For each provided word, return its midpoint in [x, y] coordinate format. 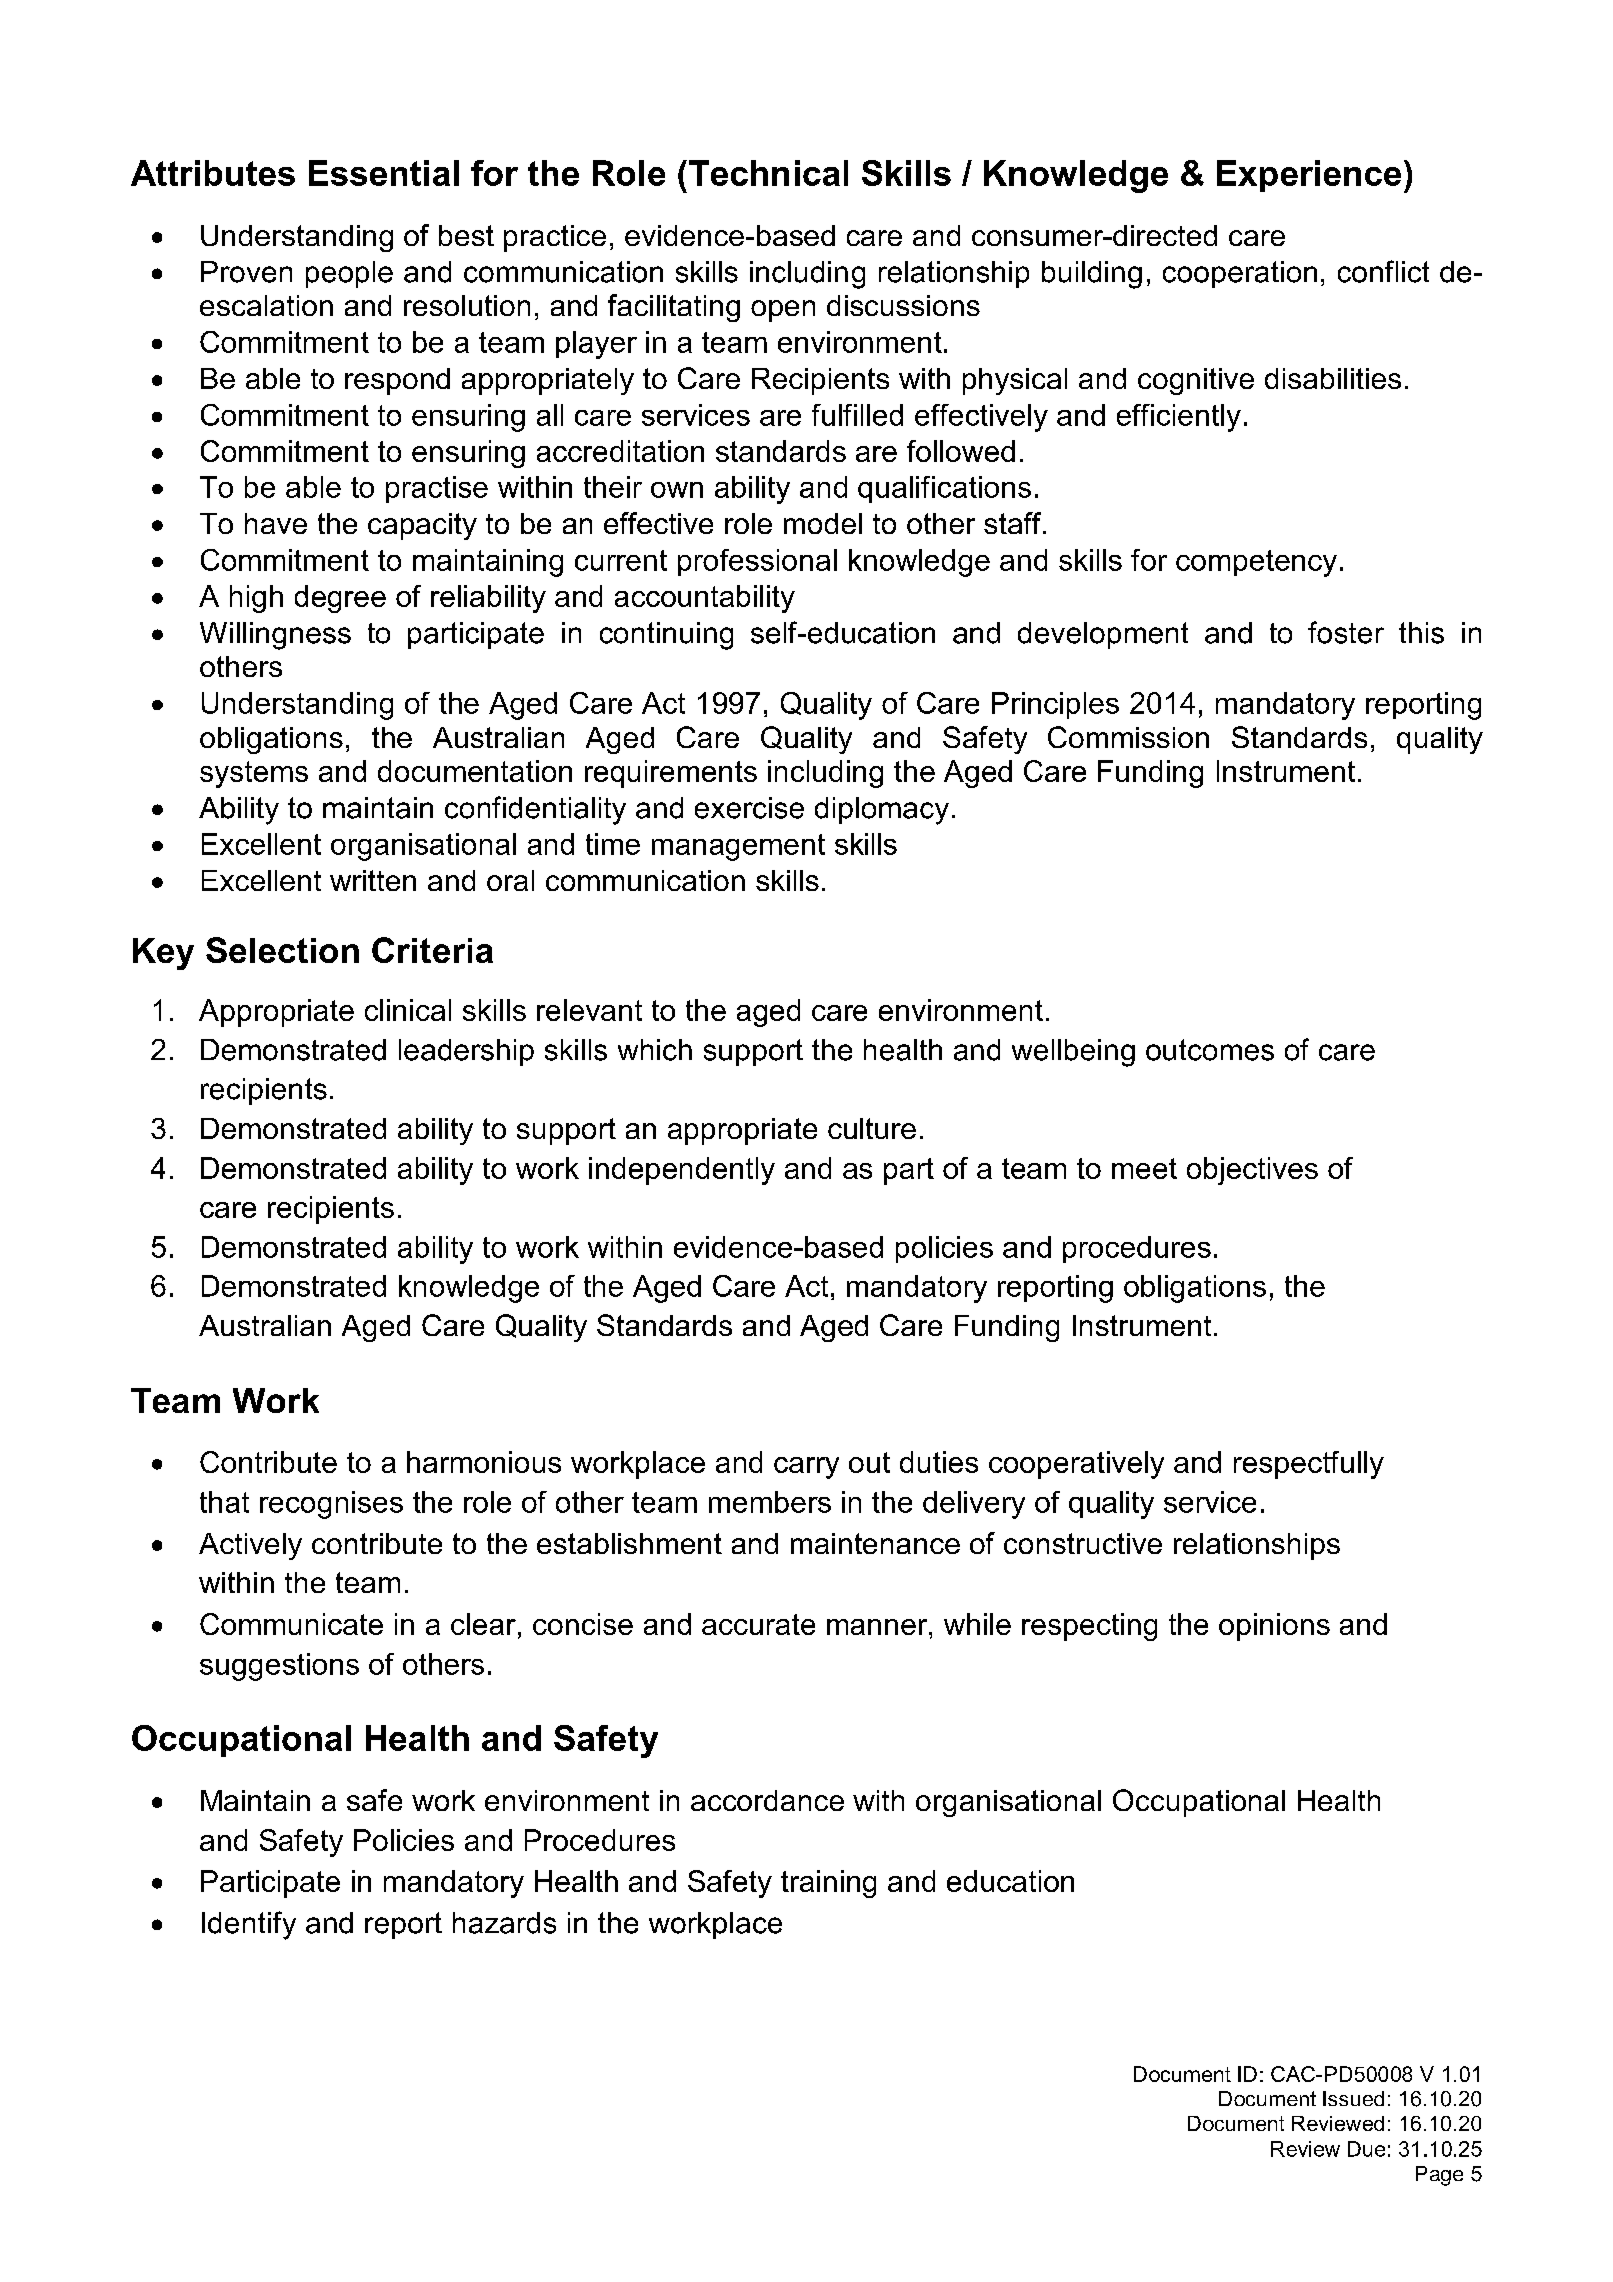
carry [806, 1468]
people [349, 274]
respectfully [1309, 1465]
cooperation [1240, 274]
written [373, 880]
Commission [1128, 737]
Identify [249, 1925]
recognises [331, 1505]
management [738, 847]
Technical [768, 173]
